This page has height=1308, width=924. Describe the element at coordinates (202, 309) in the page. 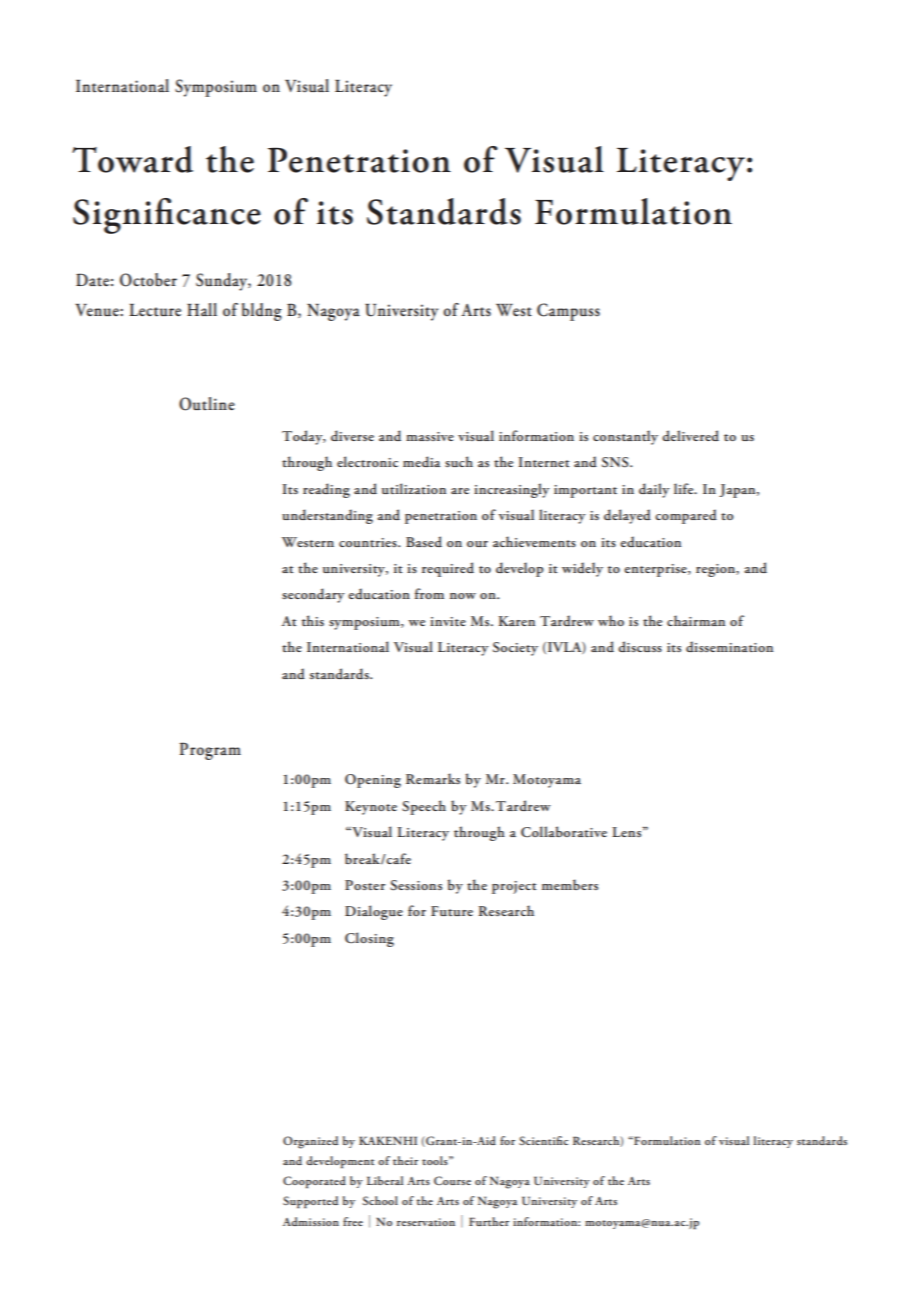

I see `Hall` at that location.
